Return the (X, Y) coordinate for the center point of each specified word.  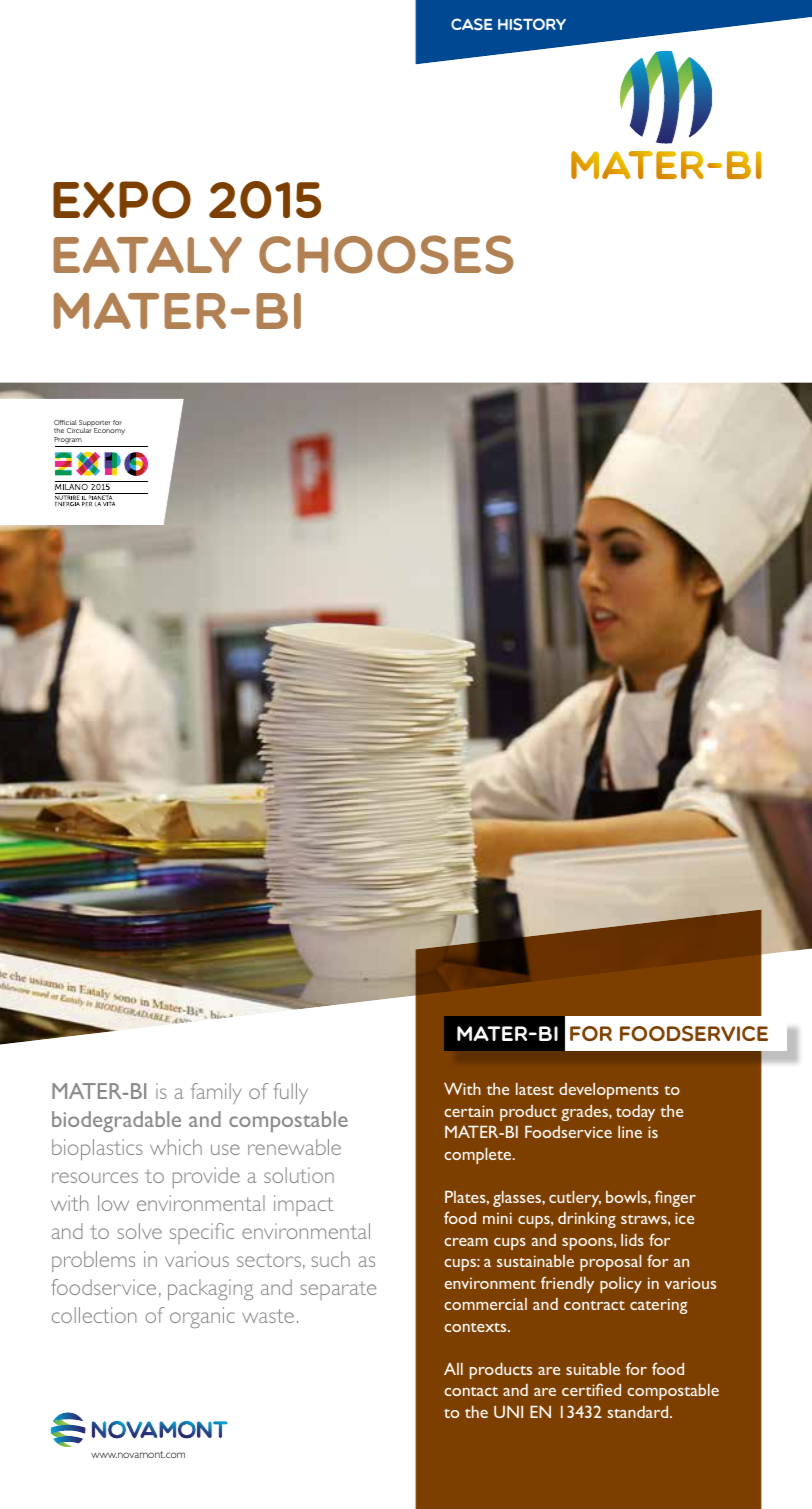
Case (472, 24)
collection (94, 1315)
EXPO (122, 200)
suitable (593, 1369)
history (532, 24)
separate (338, 1290)
